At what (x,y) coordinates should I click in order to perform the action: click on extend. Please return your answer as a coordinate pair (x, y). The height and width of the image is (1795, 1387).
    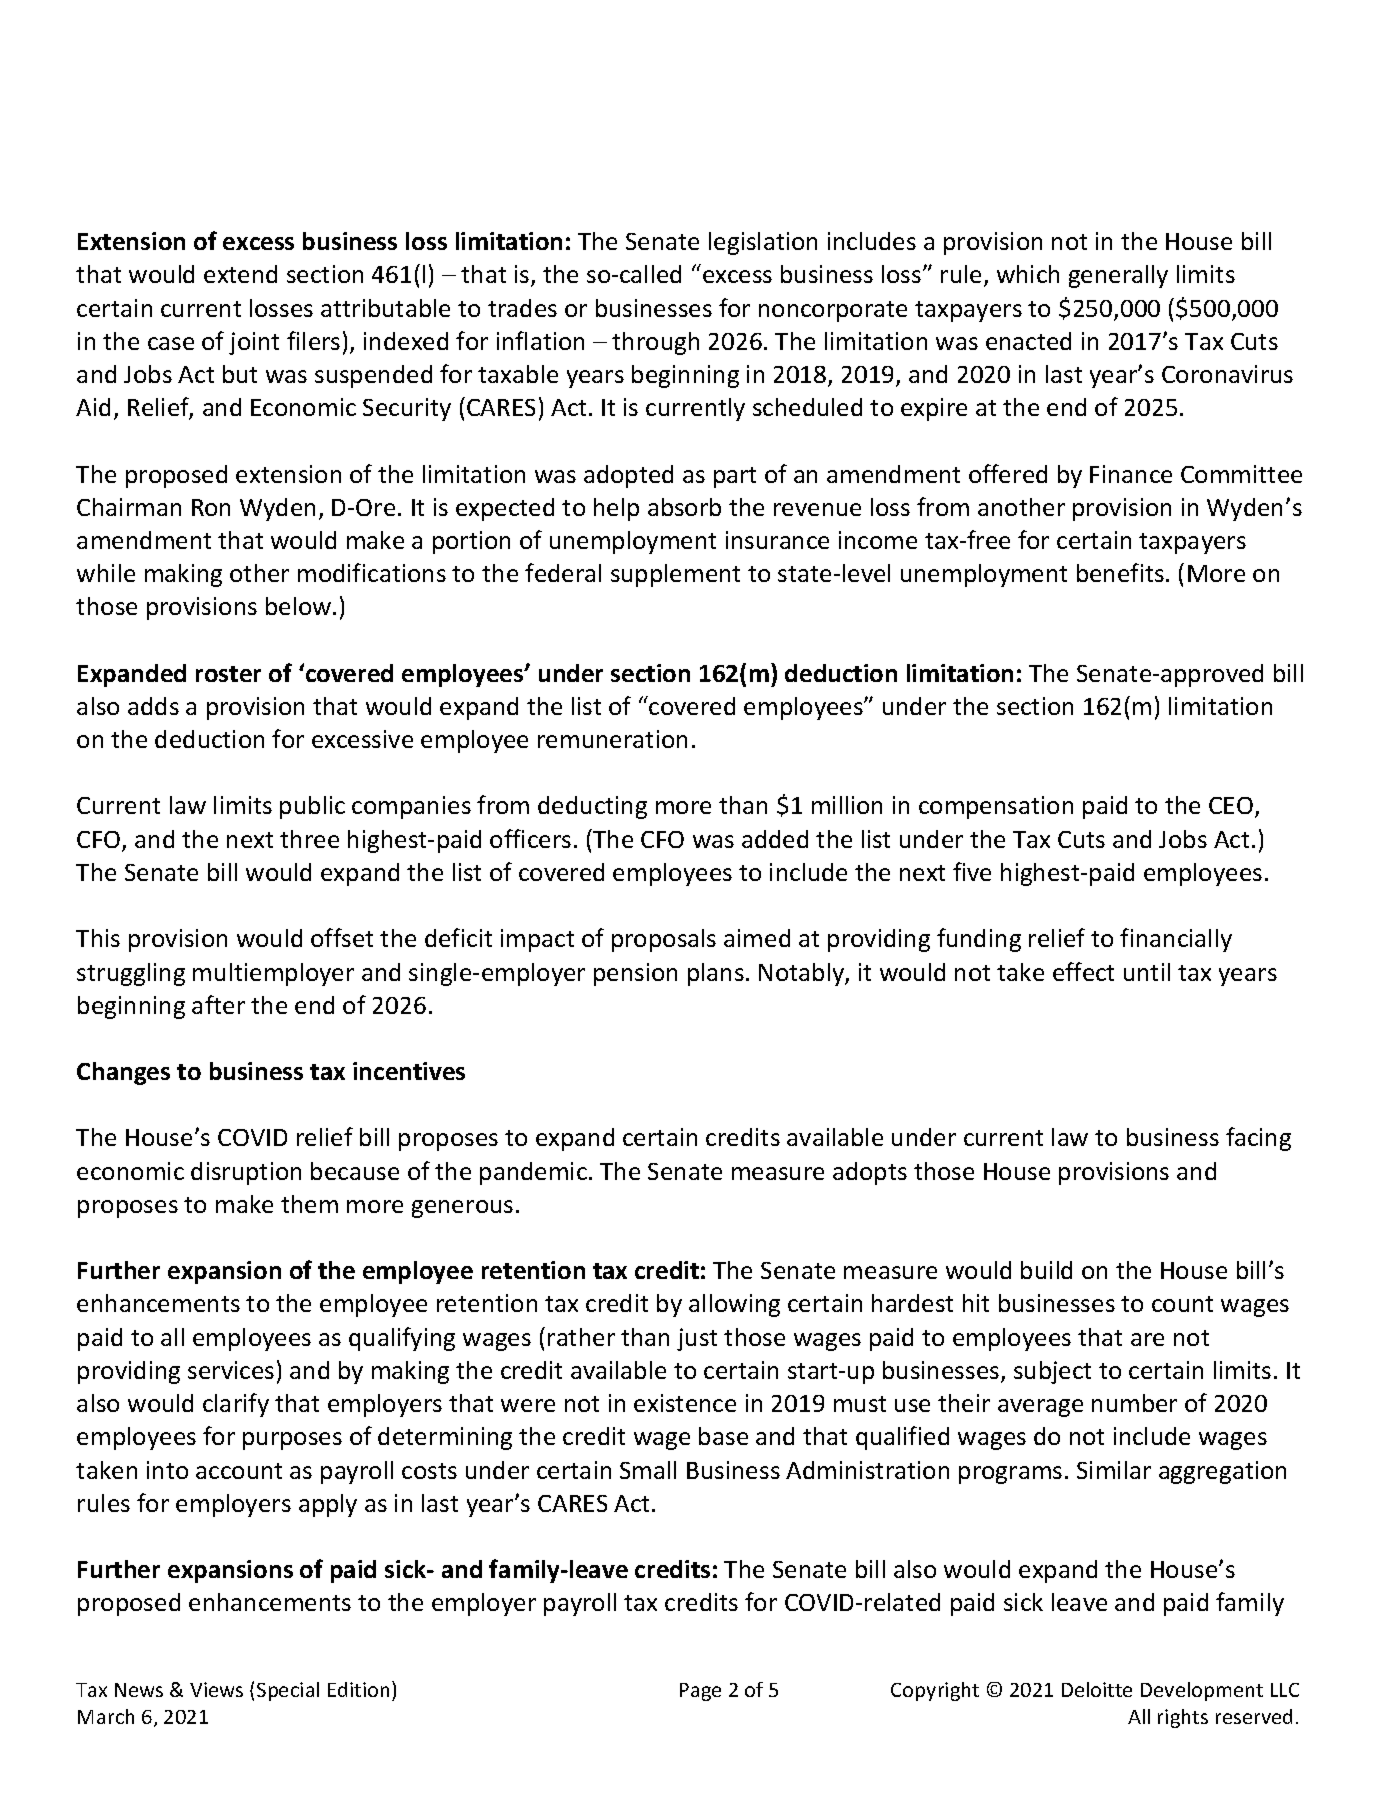
    Looking at the image, I should click on (240, 274).
